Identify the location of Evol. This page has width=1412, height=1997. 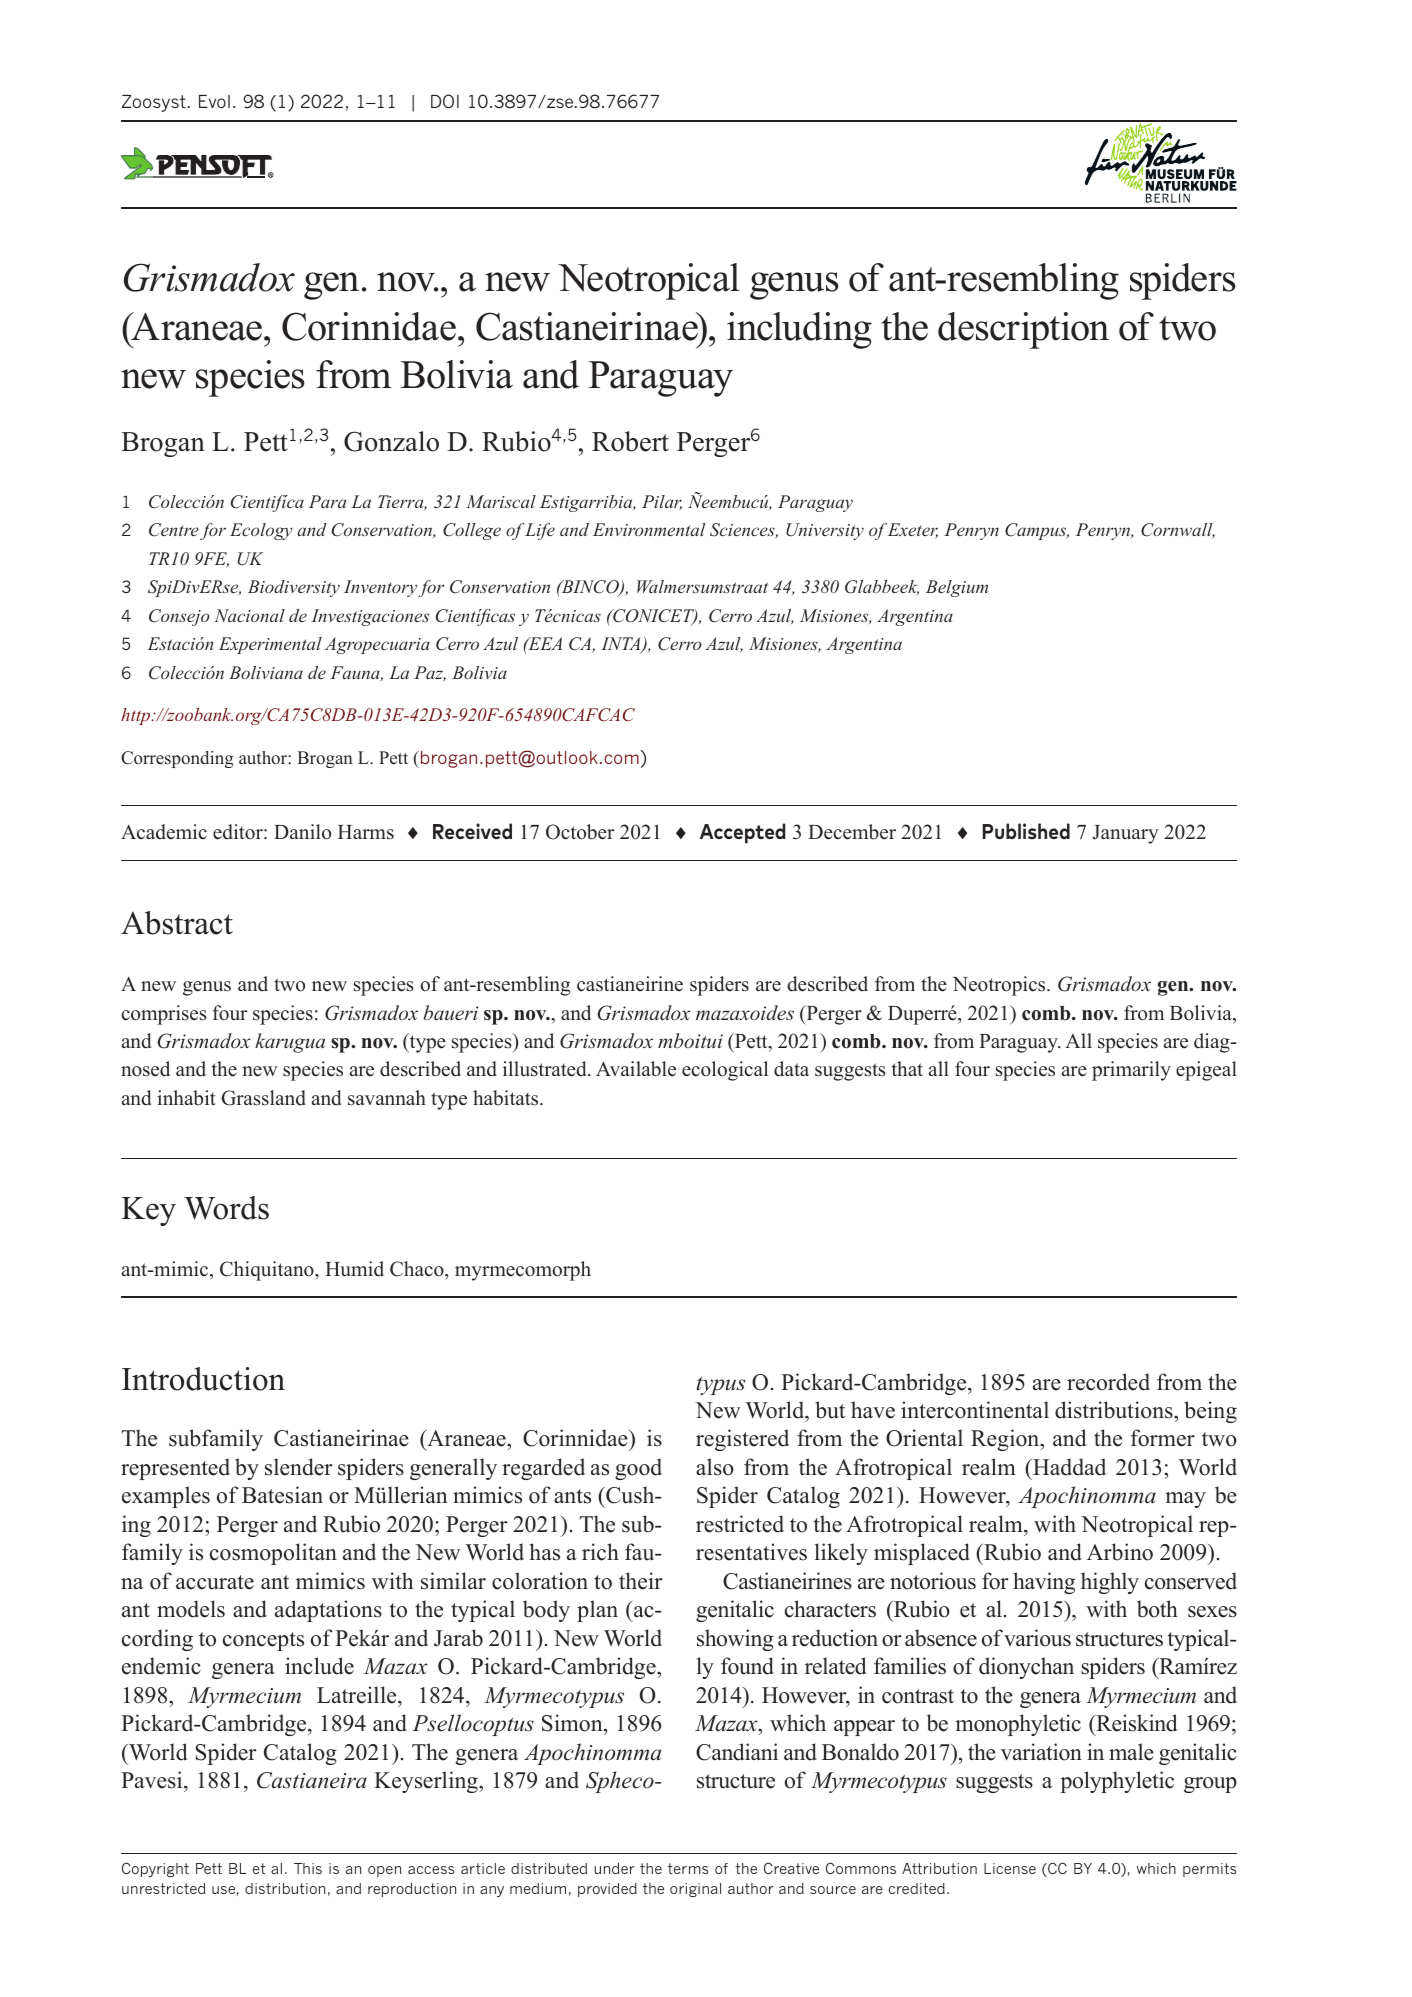
(214, 101).
